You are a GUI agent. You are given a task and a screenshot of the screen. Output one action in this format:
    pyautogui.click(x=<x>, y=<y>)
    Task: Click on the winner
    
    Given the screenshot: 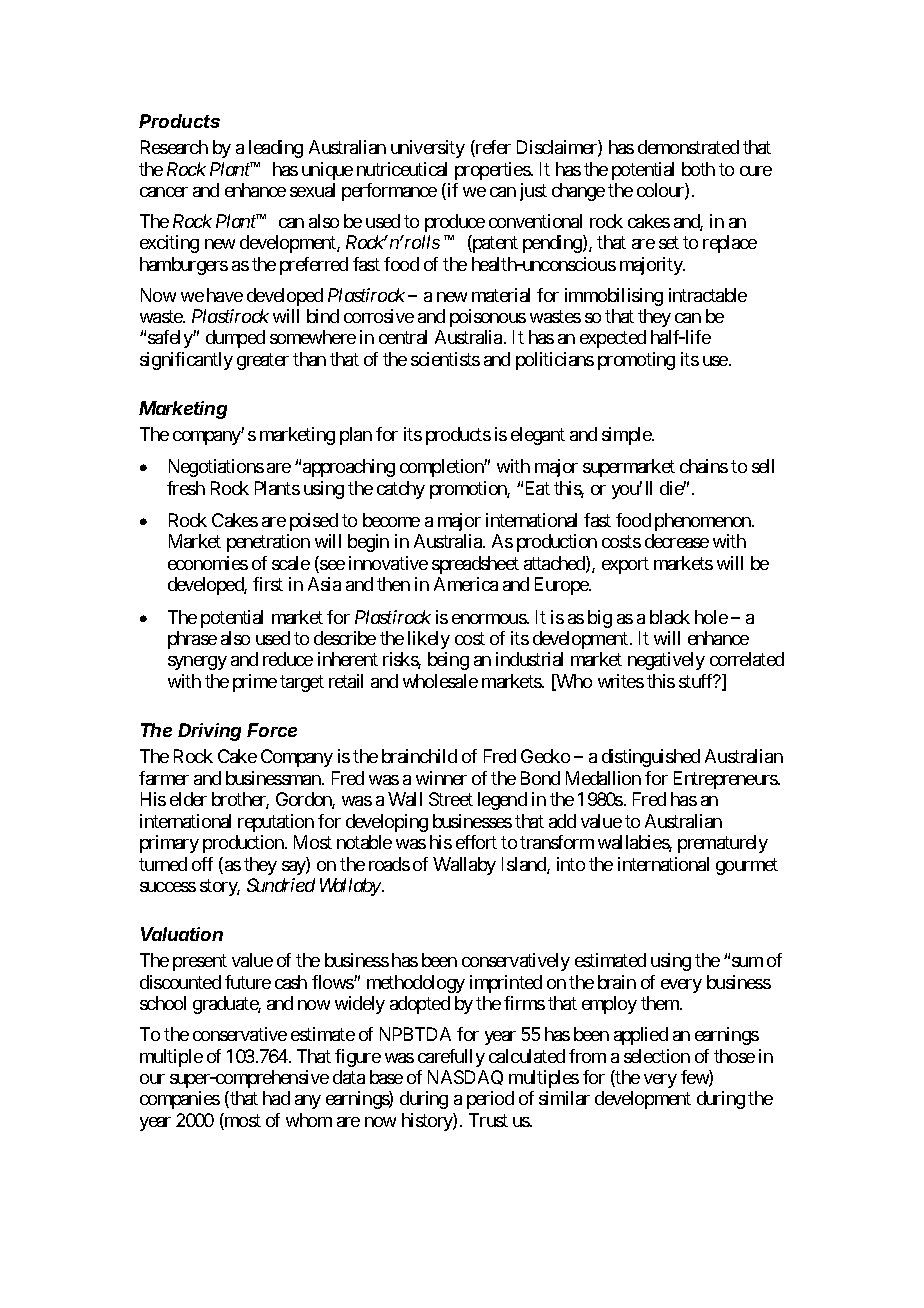 What is the action you would take?
    pyautogui.click(x=441, y=778)
